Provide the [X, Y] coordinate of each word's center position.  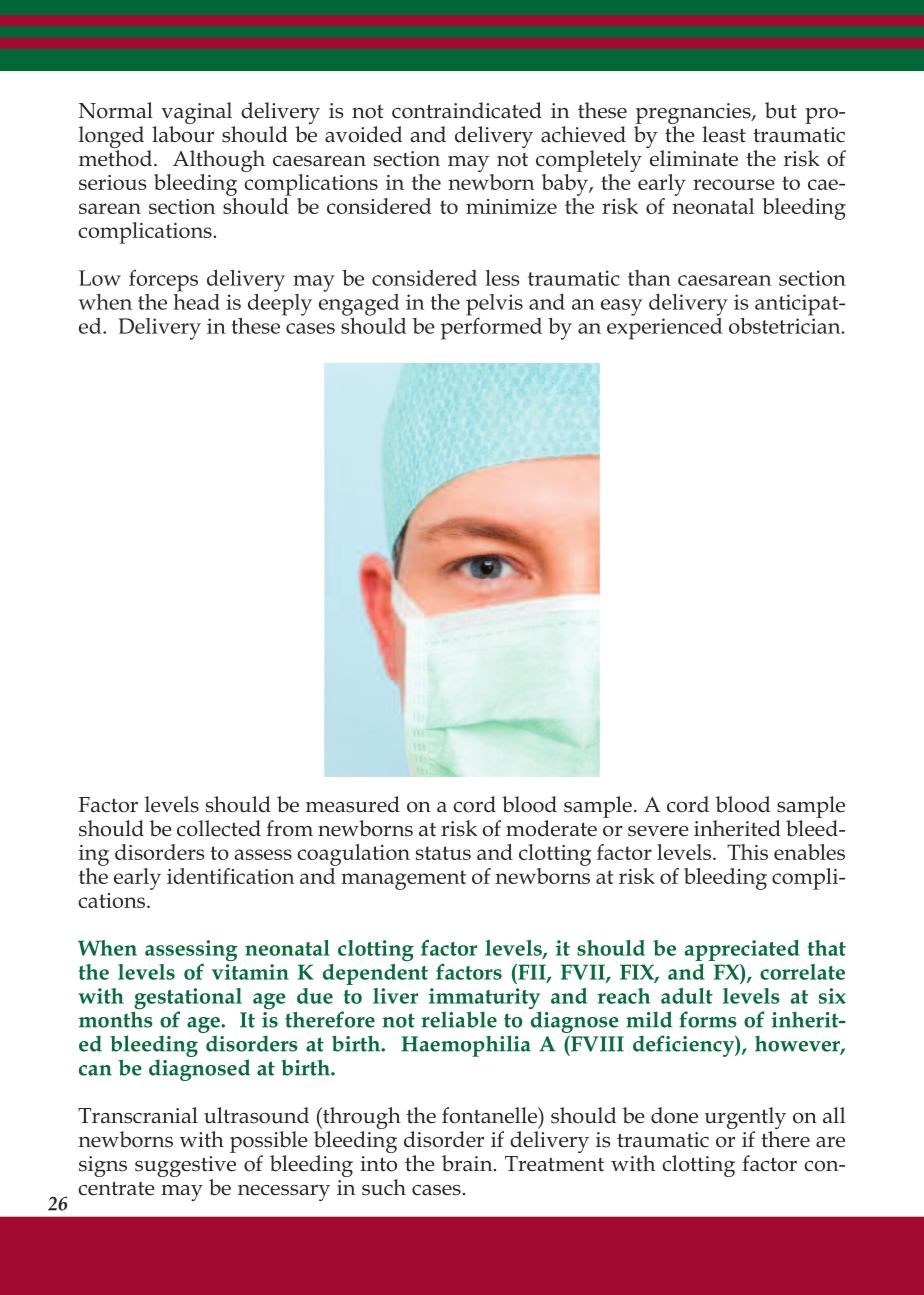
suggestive [185, 1168]
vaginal [198, 114]
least [724, 134]
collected [219, 828]
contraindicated [467, 110]
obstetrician [786, 324]
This [747, 852]
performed [491, 327]
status [443, 853]
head [196, 300]
